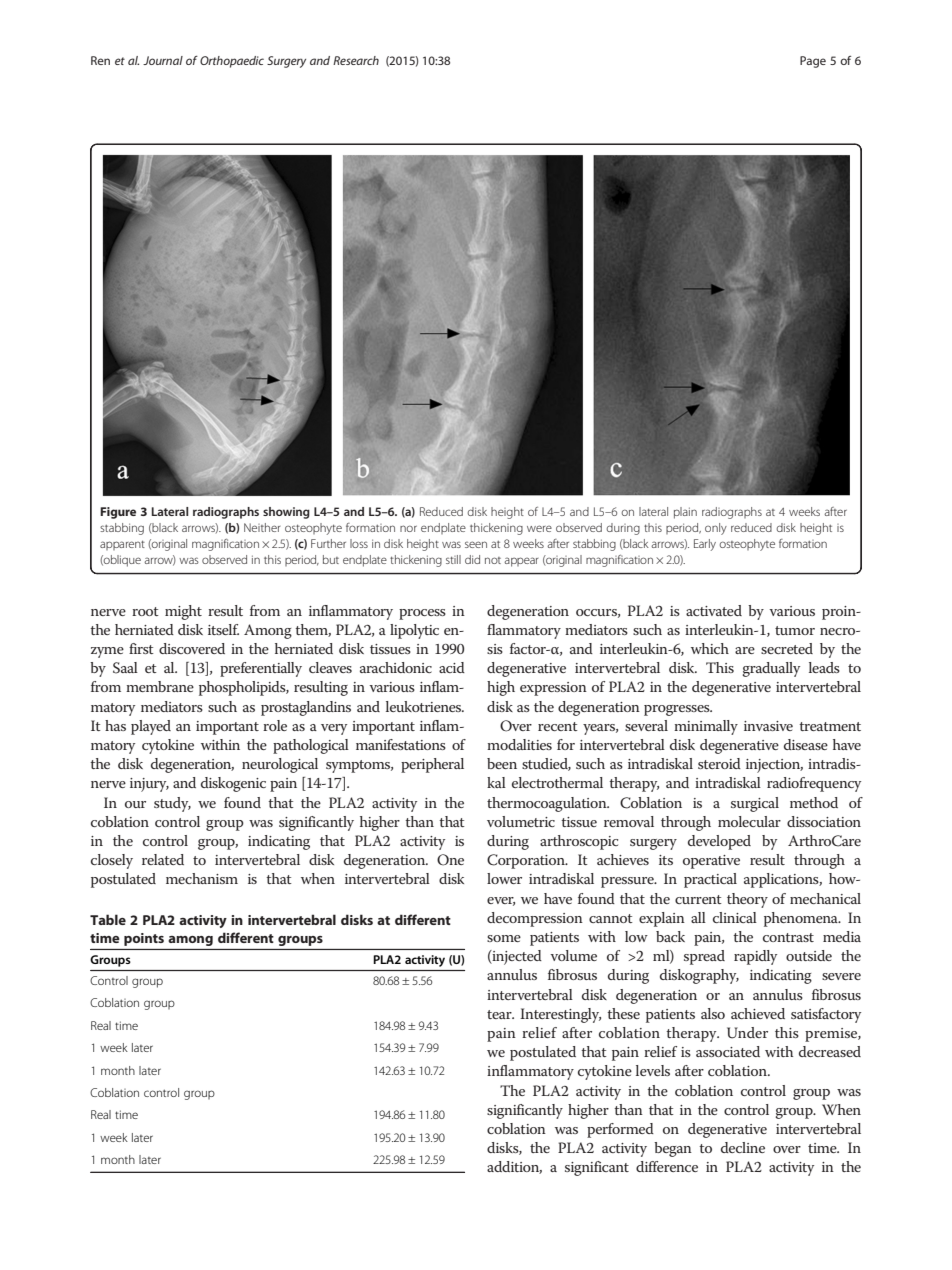 The height and width of the screenshot is (1270, 952). Describe the element at coordinates (163, 60) in the screenshot. I see `Journal` at that location.
